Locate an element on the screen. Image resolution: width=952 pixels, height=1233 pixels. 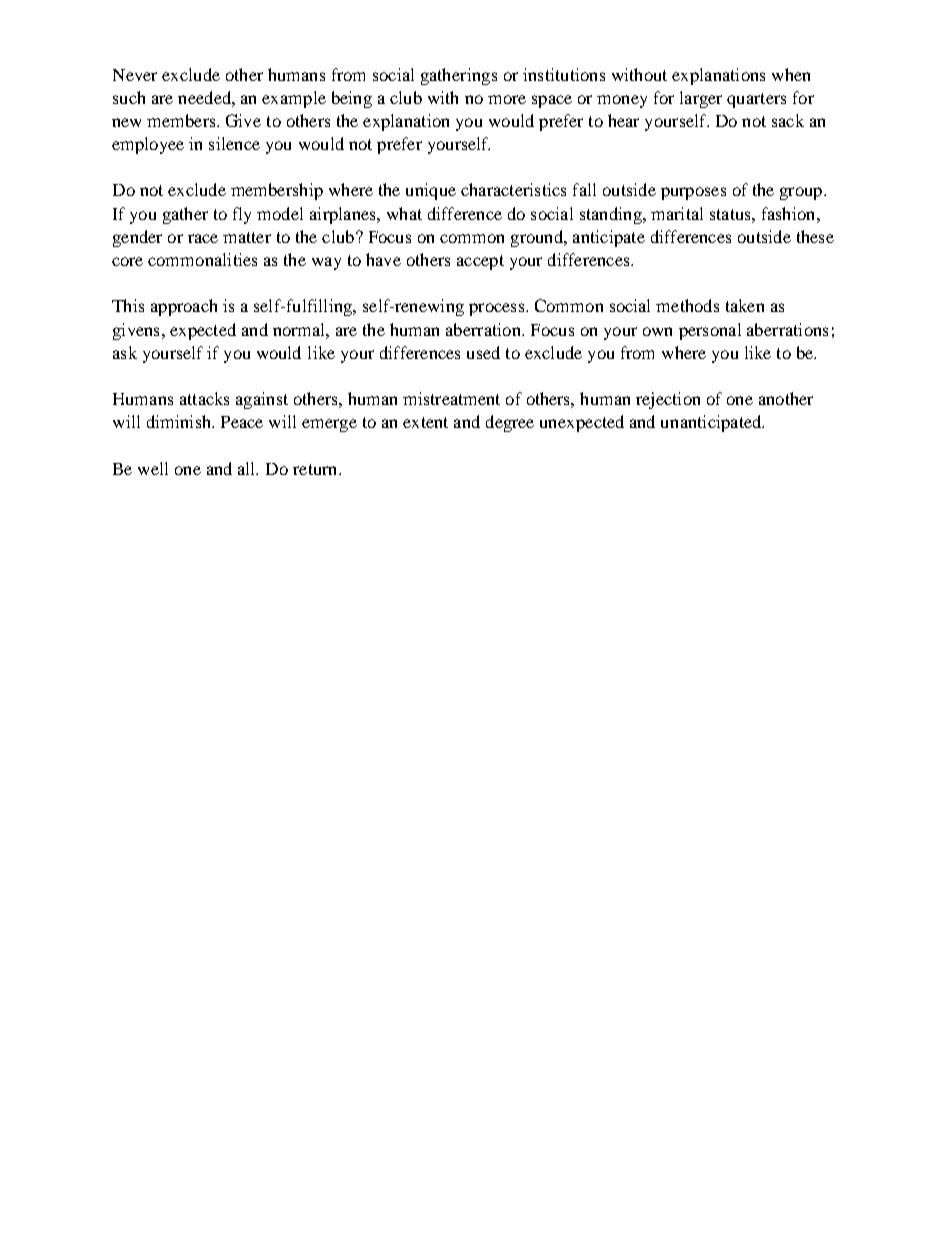
taken is located at coordinates (745, 305).
